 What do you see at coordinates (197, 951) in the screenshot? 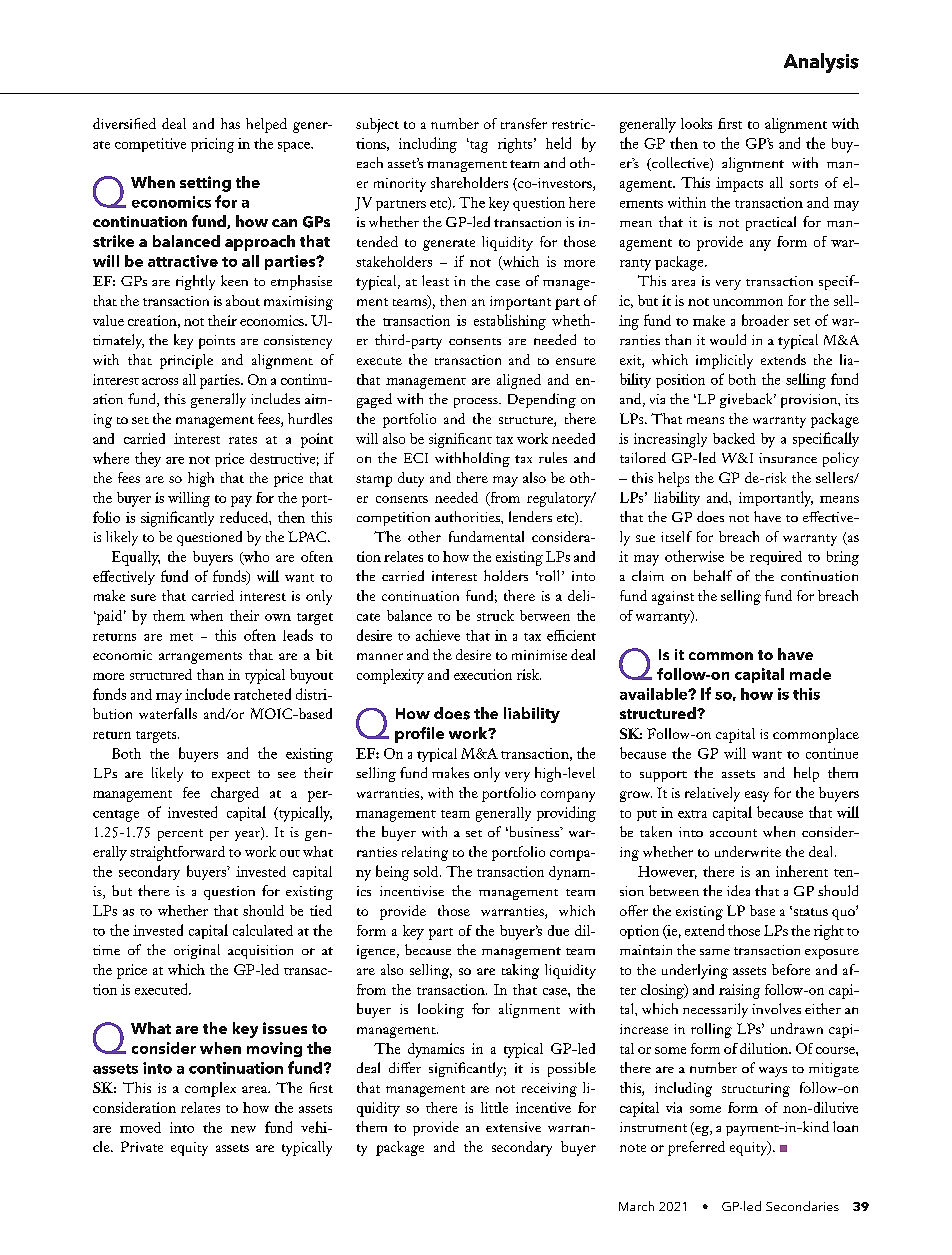
I see `original` at bounding box center [197, 951].
